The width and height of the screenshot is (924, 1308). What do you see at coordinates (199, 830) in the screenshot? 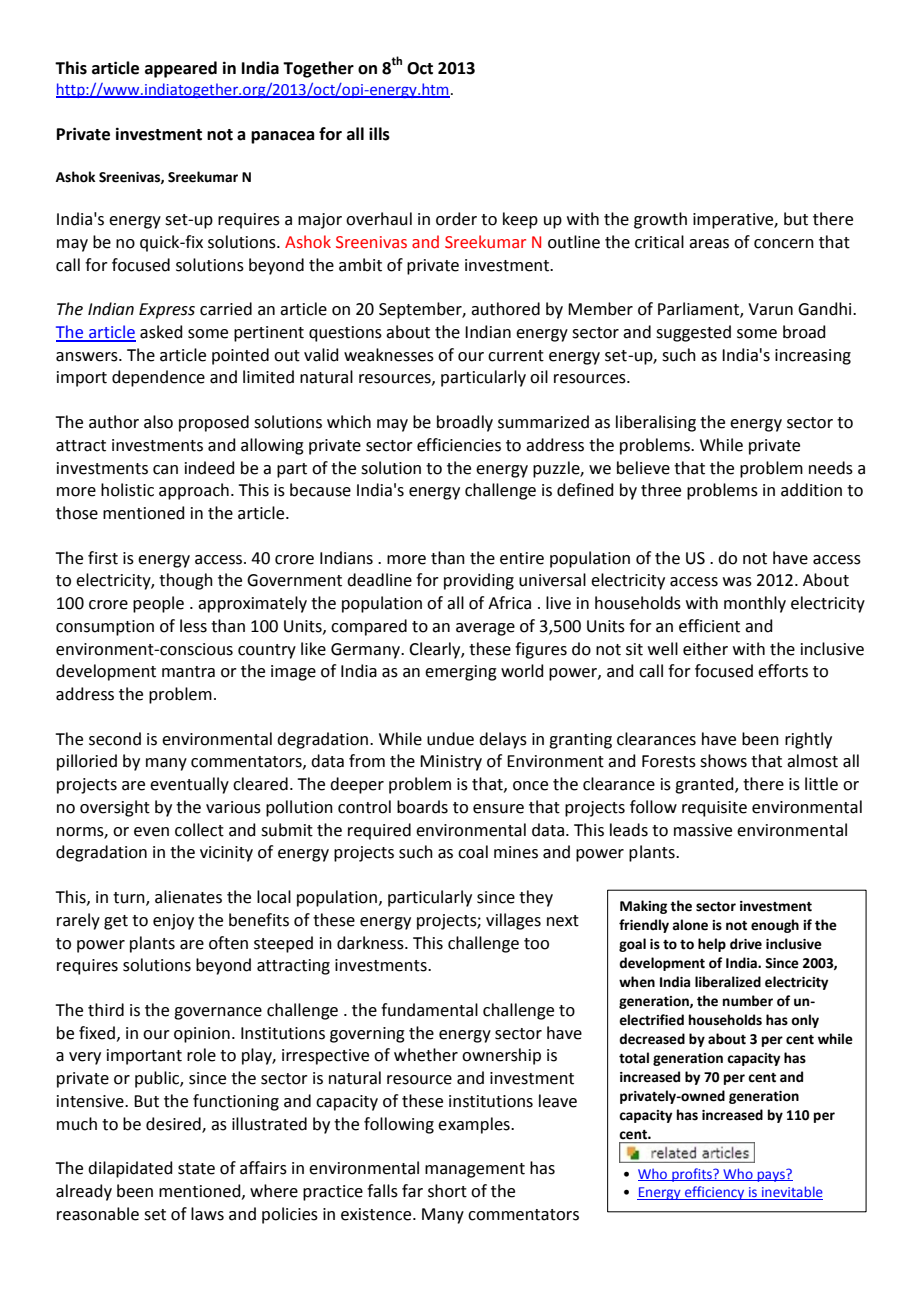
I see `collect` at bounding box center [199, 830].
